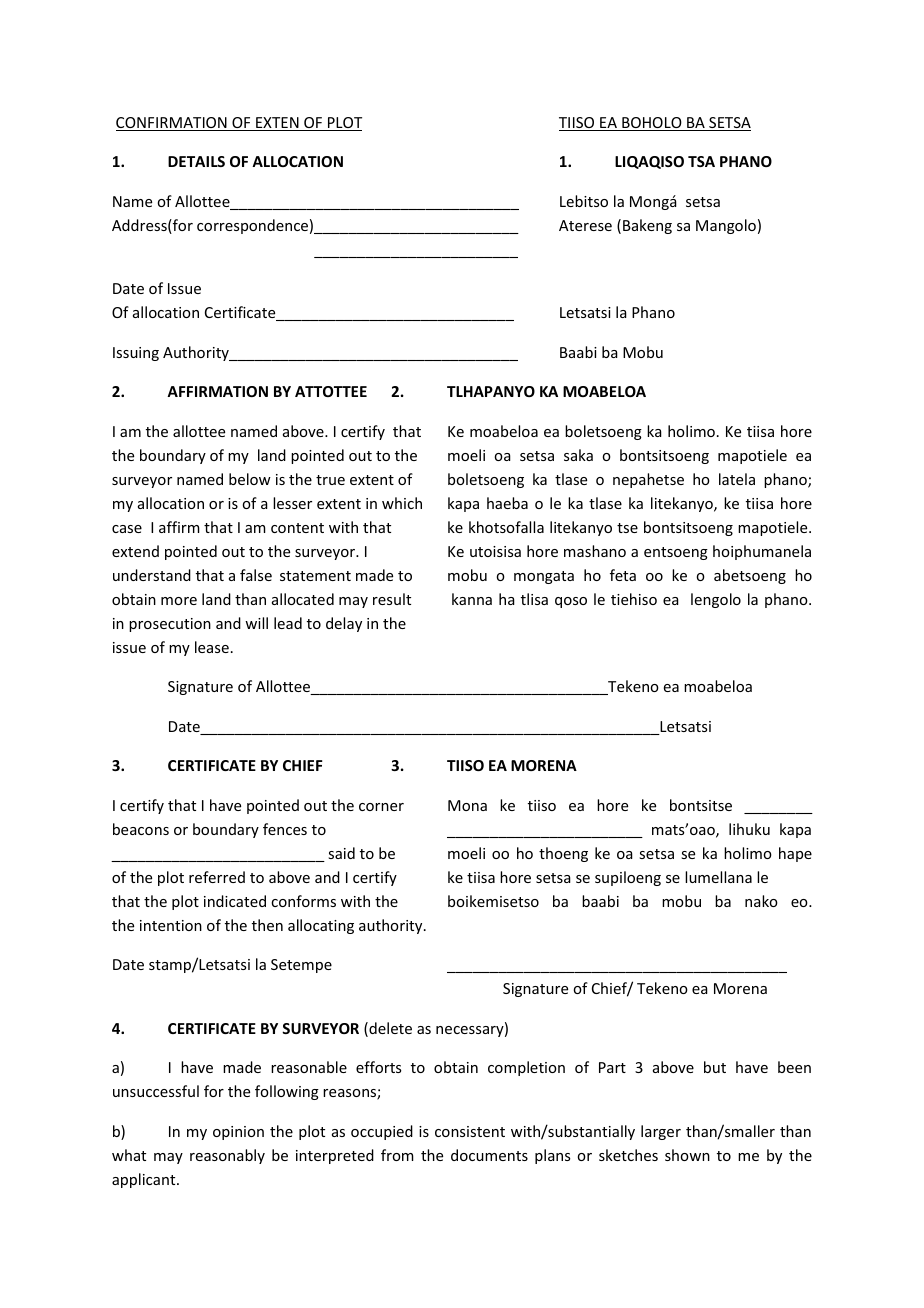 The width and height of the page is (924, 1308). I want to click on saka, so click(578, 455).
